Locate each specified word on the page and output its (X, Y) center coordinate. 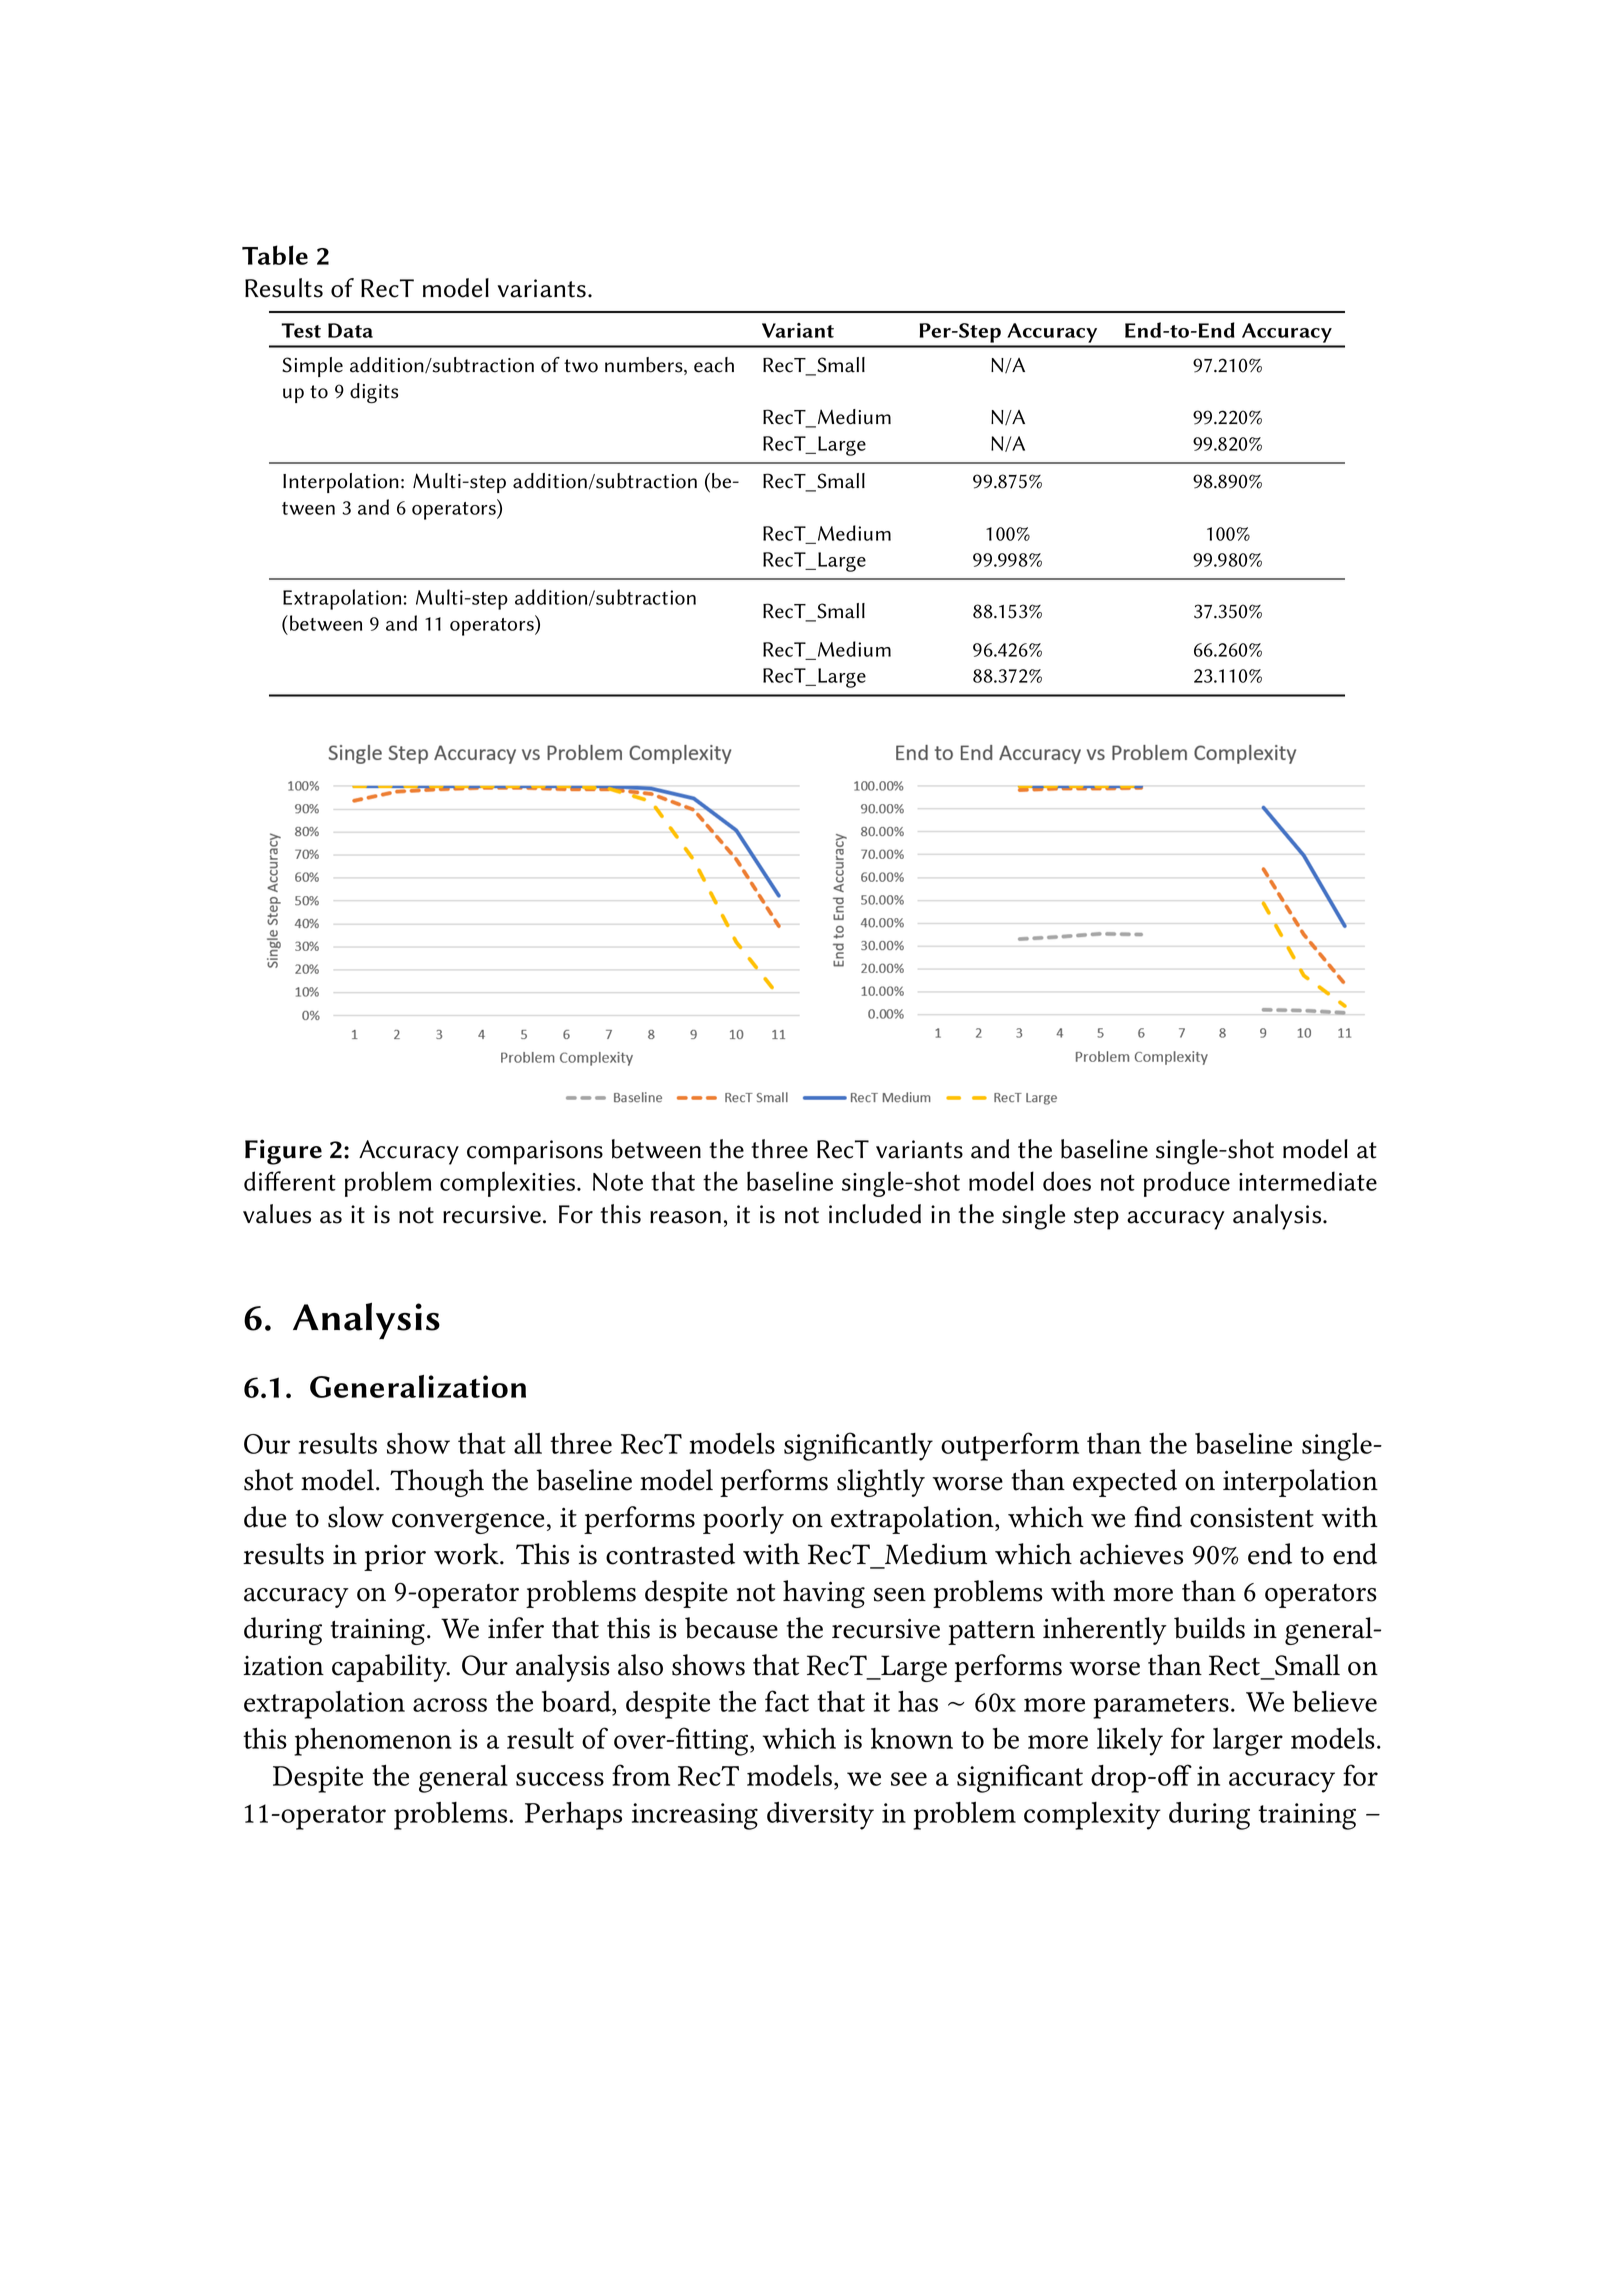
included (875, 1214)
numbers (645, 366)
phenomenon (373, 1742)
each (714, 365)
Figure (283, 1152)
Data (350, 330)
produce (1187, 1184)
